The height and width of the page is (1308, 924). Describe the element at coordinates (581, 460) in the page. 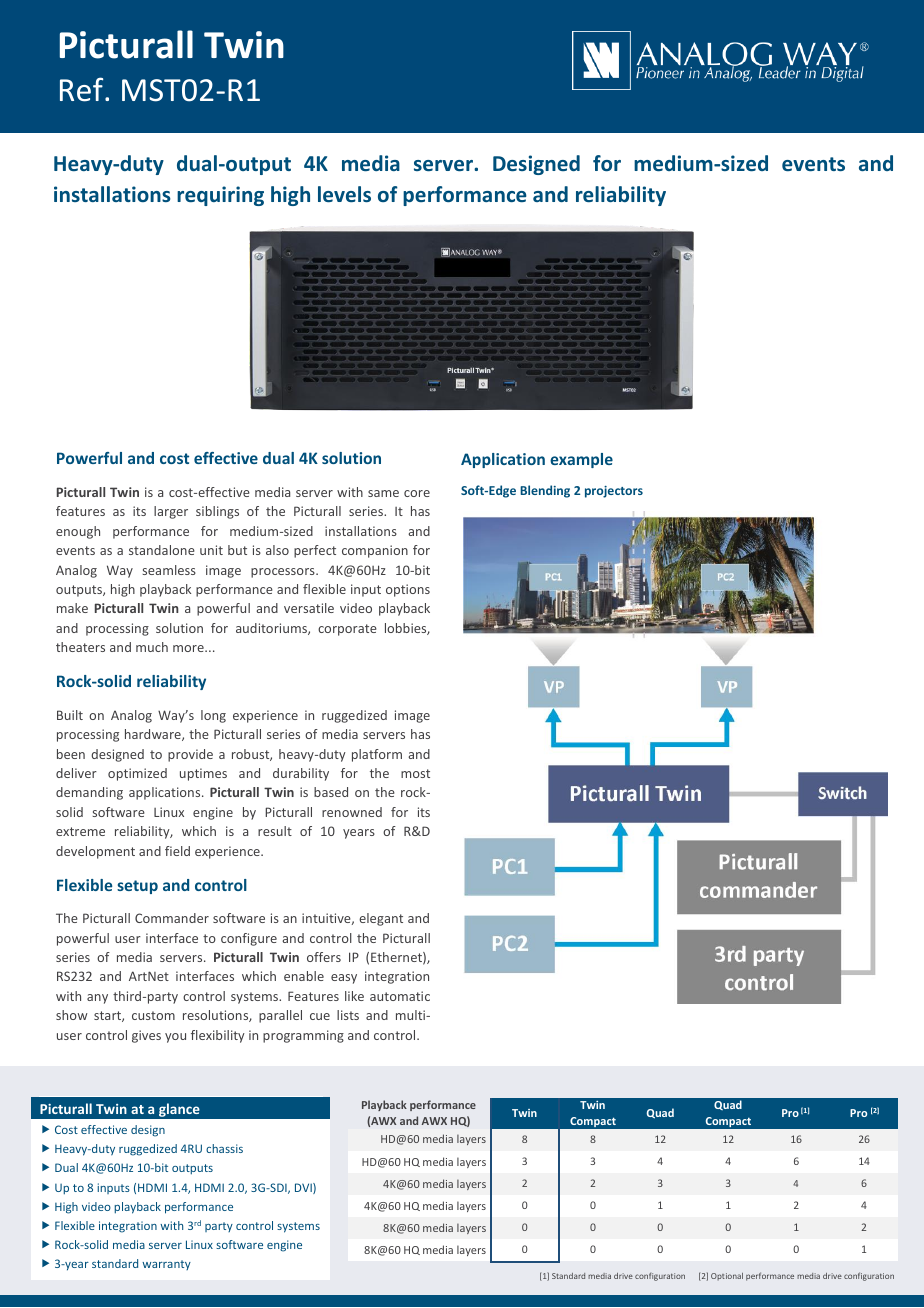

I see `example` at that location.
